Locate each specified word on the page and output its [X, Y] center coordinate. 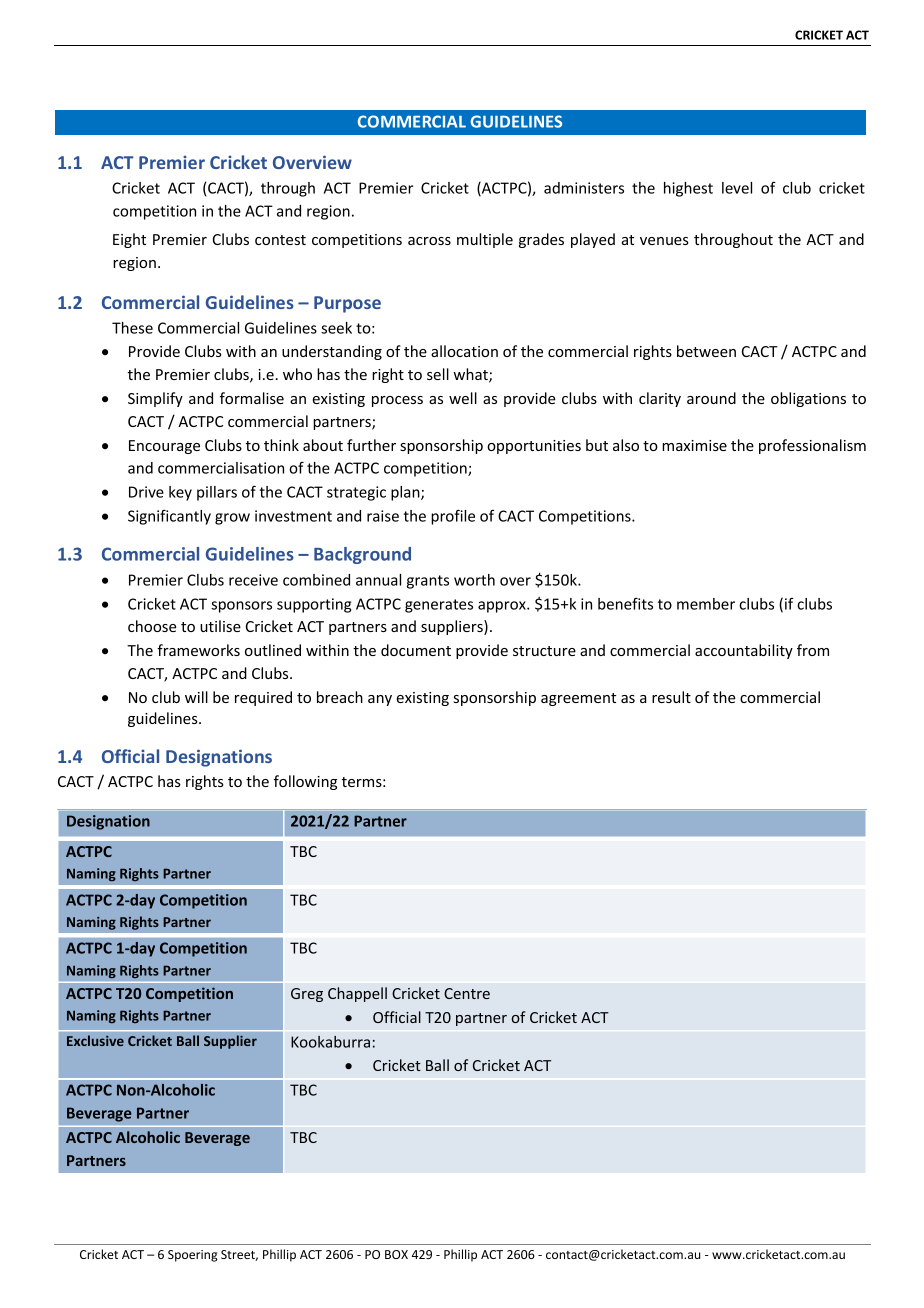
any [380, 700]
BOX [396, 1254]
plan [406, 493]
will [196, 697]
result [671, 697]
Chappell [357, 994]
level [737, 188]
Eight [129, 240]
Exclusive [95, 1040]
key [180, 493]
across [429, 241]
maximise [694, 445]
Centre [467, 993]
